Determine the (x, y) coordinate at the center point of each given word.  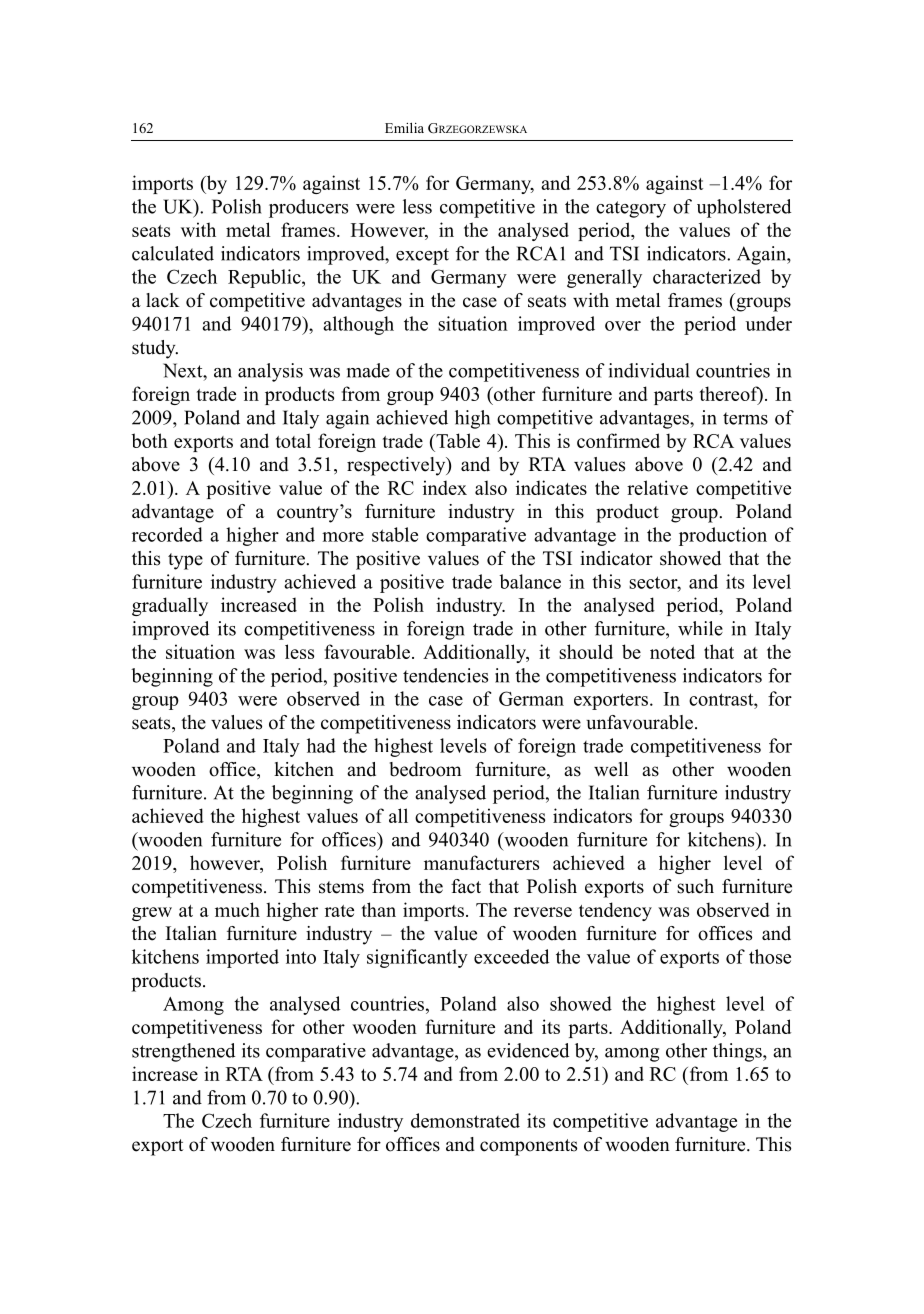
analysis (270, 372)
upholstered (744, 208)
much (237, 909)
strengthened (183, 1052)
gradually (170, 606)
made (368, 370)
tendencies (445, 675)
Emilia (404, 127)
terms (745, 418)
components (528, 1147)
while (700, 628)
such (695, 886)
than (379, 909)
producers (308, 208)
